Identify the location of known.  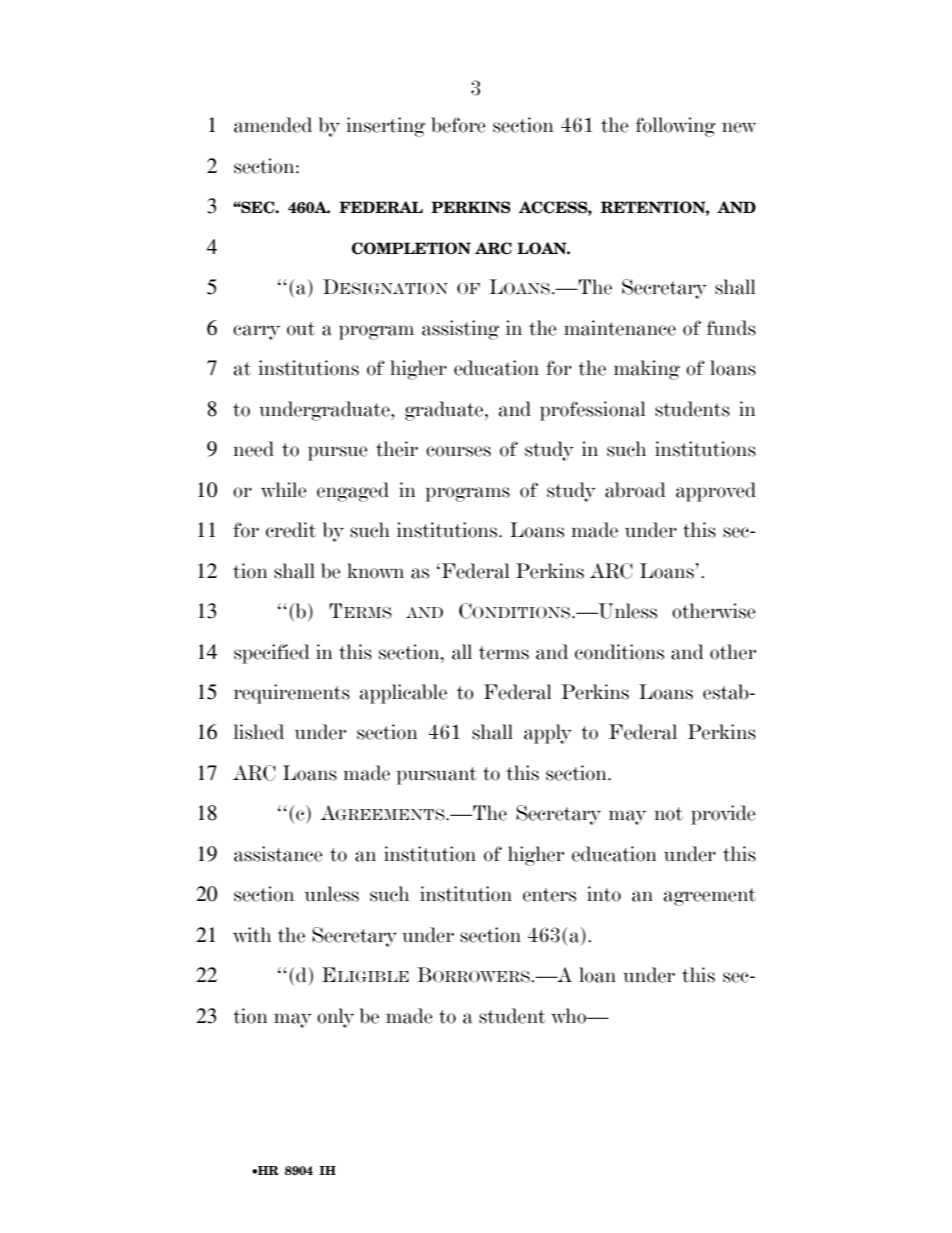
(375, 571).
